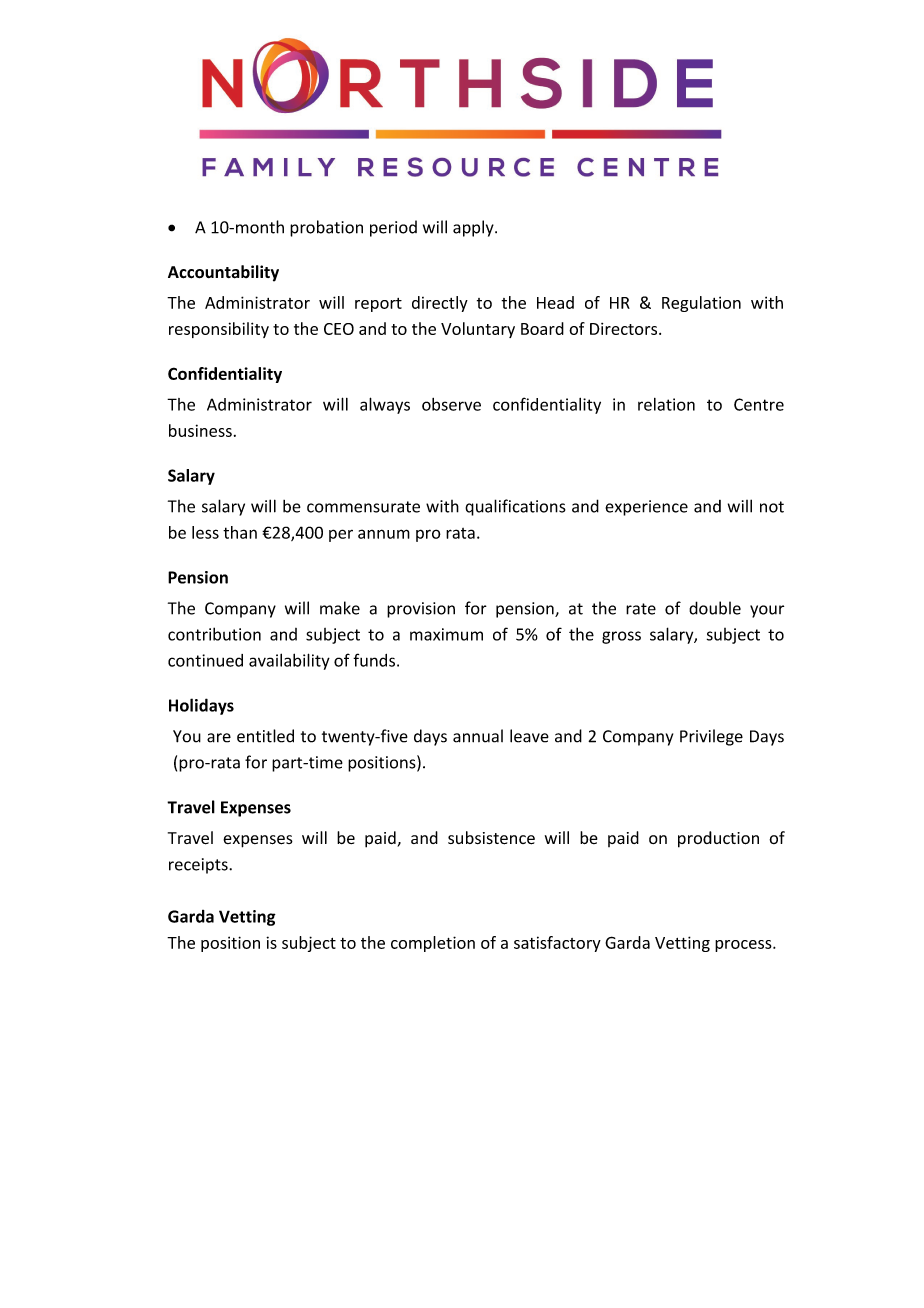 The height and width of the screenshot is (1308, 924). Describe the element at coordinates (265, 736) in the screenshot. I see `entitled` at that location.
